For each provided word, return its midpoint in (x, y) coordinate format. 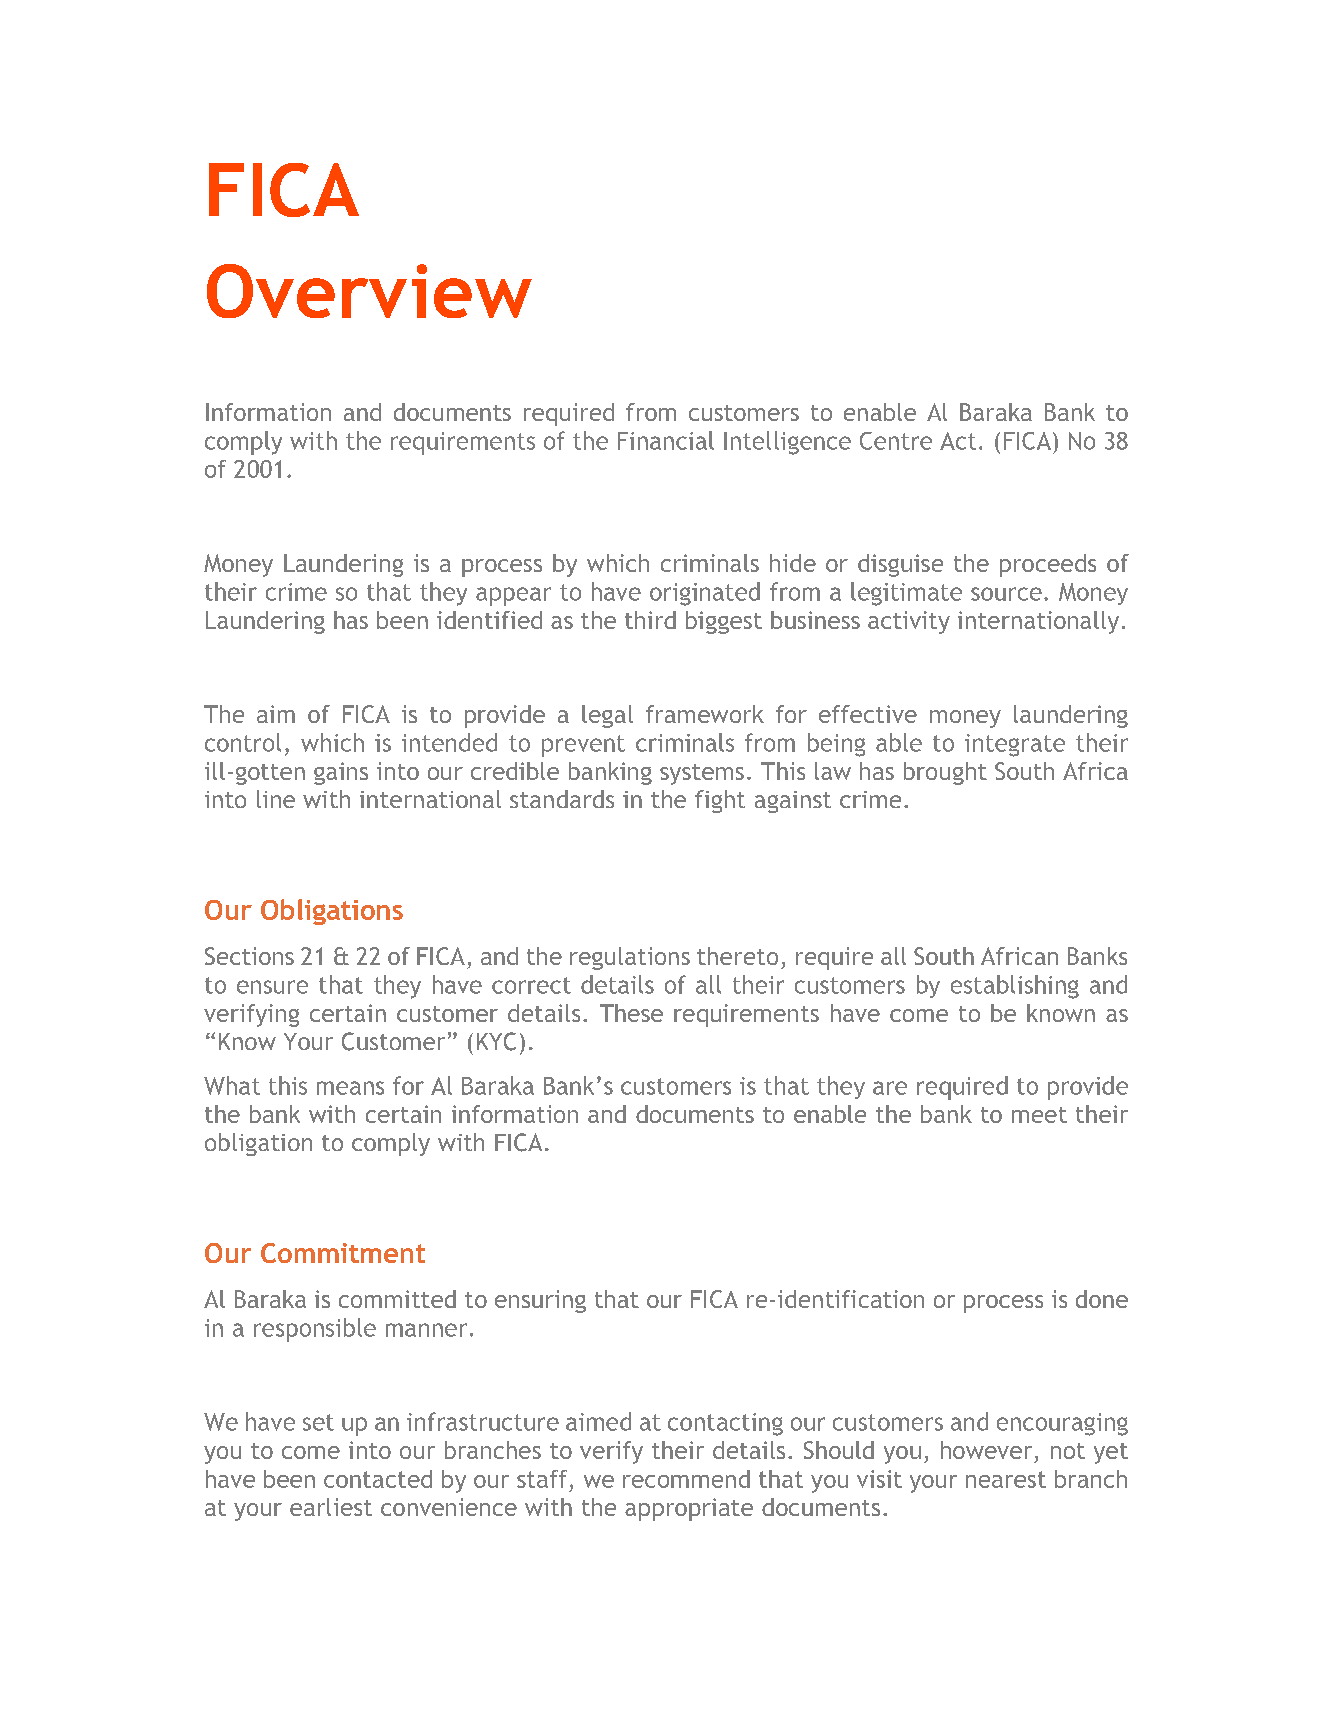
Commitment (343, 1253)
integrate (1015, 745)
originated (705, 594)
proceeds (1048, 565)
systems (702, 774)
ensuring (540, 1301)
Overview (369, 291)
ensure (272, 987)
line (276, 799)
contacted (378, 1479)
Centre (896, 441)
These (631, 1013)
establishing (1015, 987)
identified (489, 620)
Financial (666, 440)
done (1102, 1299)
